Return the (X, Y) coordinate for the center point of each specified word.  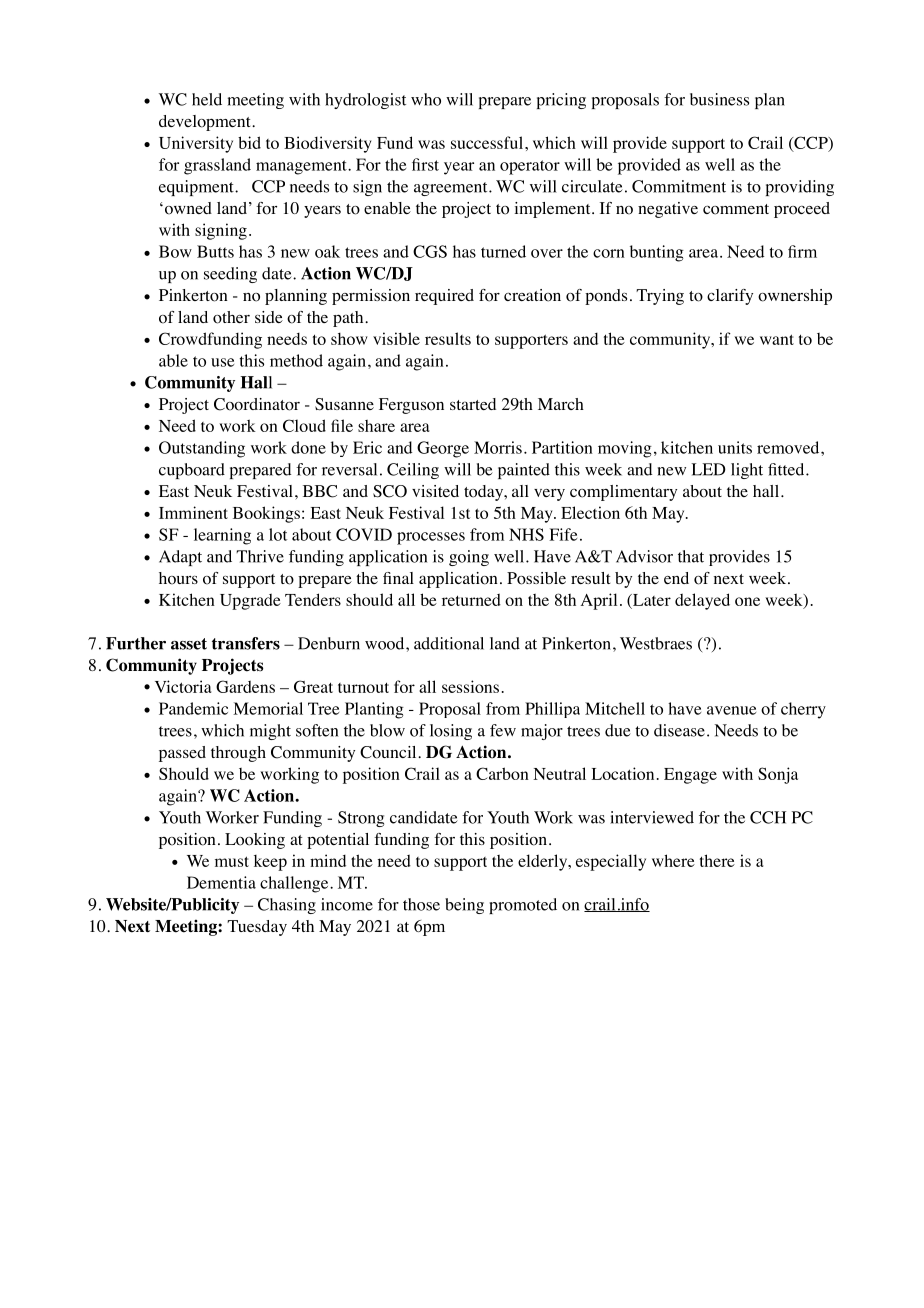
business (719, 99)
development (206, 123)
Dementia (221, 882)
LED (708, 469)
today (485, 493)
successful (487, 142)
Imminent (193, 512)
